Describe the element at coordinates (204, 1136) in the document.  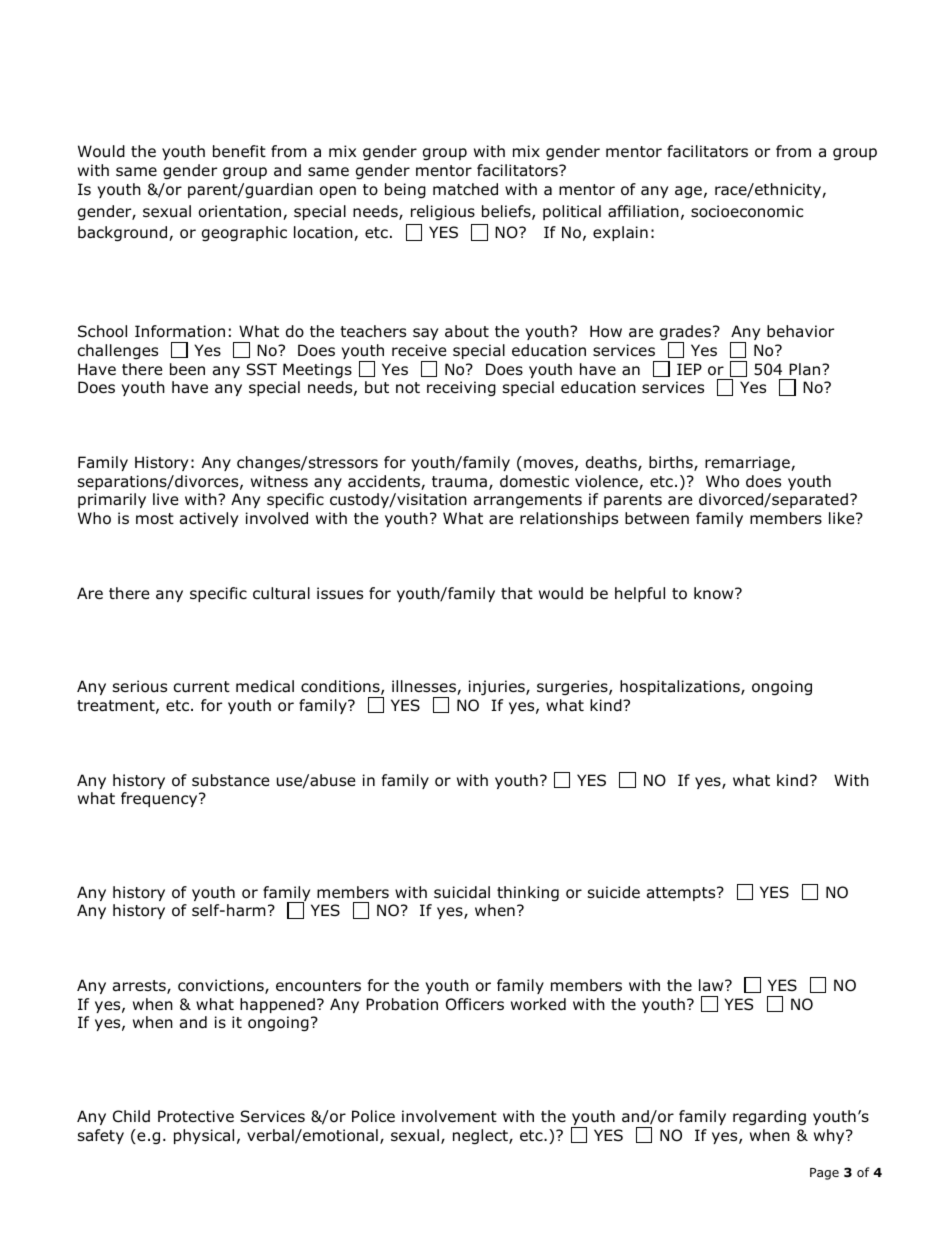
I see `physical` at that location.
